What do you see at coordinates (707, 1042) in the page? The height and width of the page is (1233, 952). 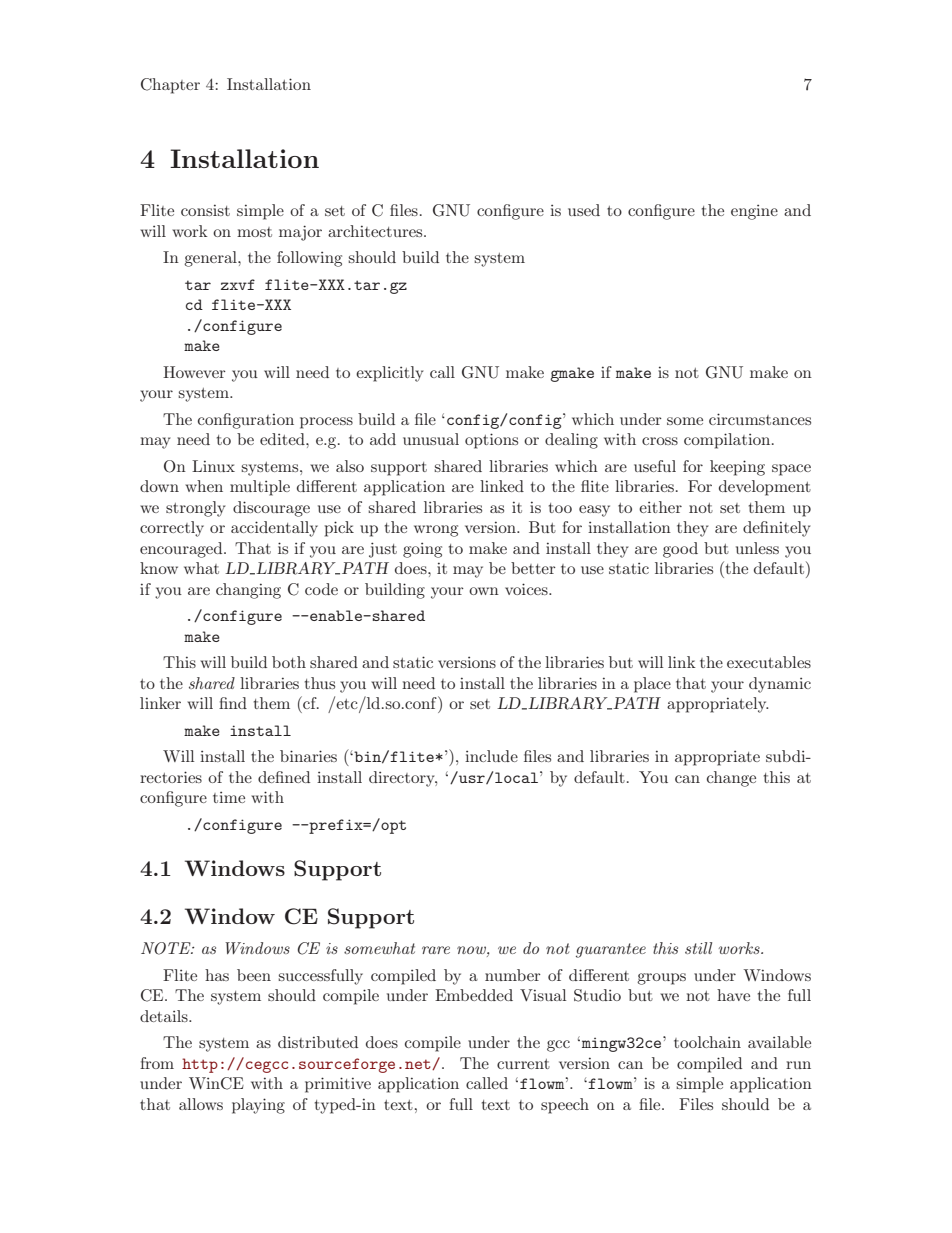 I see `toolchain` at bounding box center [707, 1042].
